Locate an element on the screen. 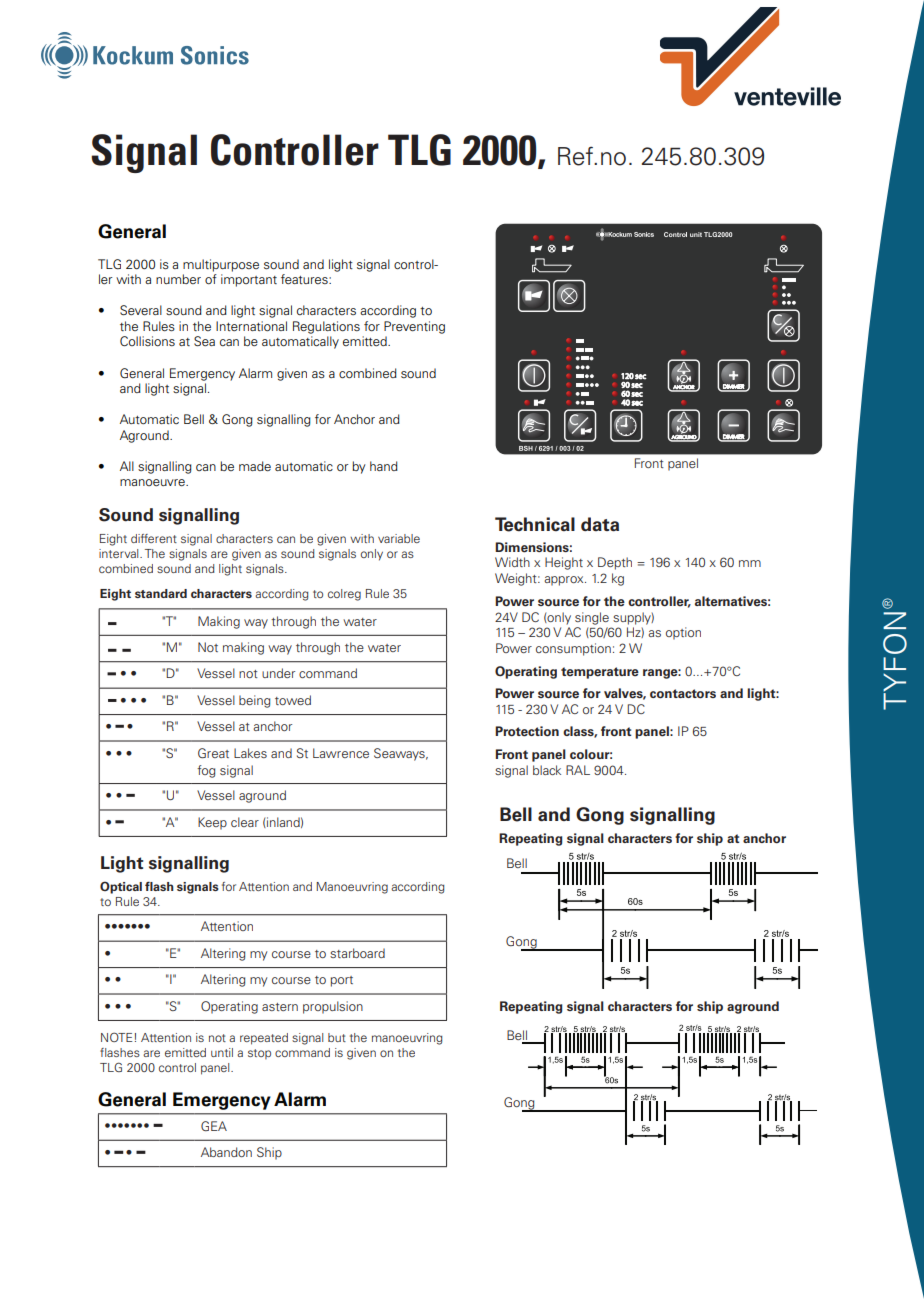  Great is located at coordinates (213, 753).
